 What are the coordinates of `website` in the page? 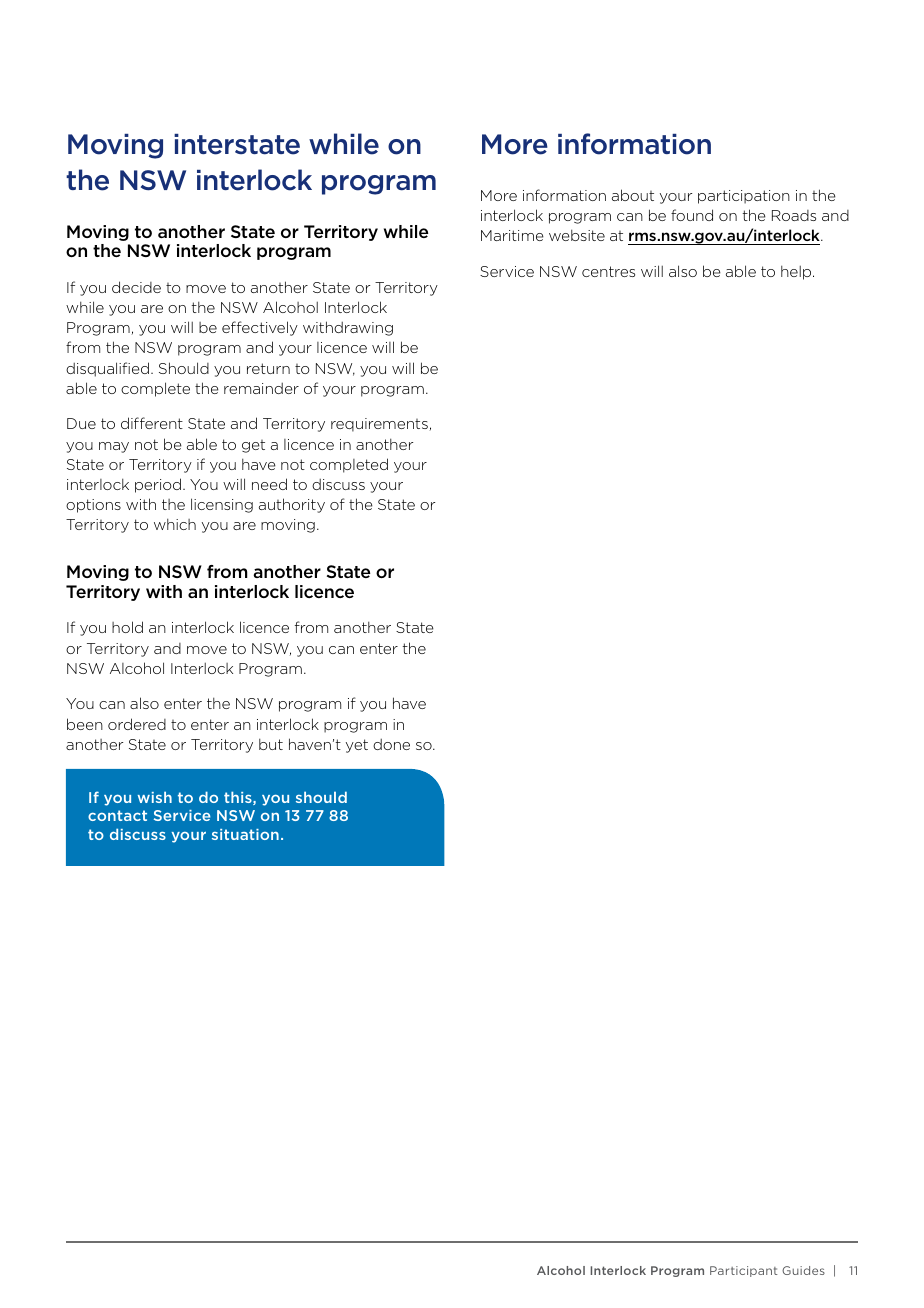 It's located at (577, 235).
